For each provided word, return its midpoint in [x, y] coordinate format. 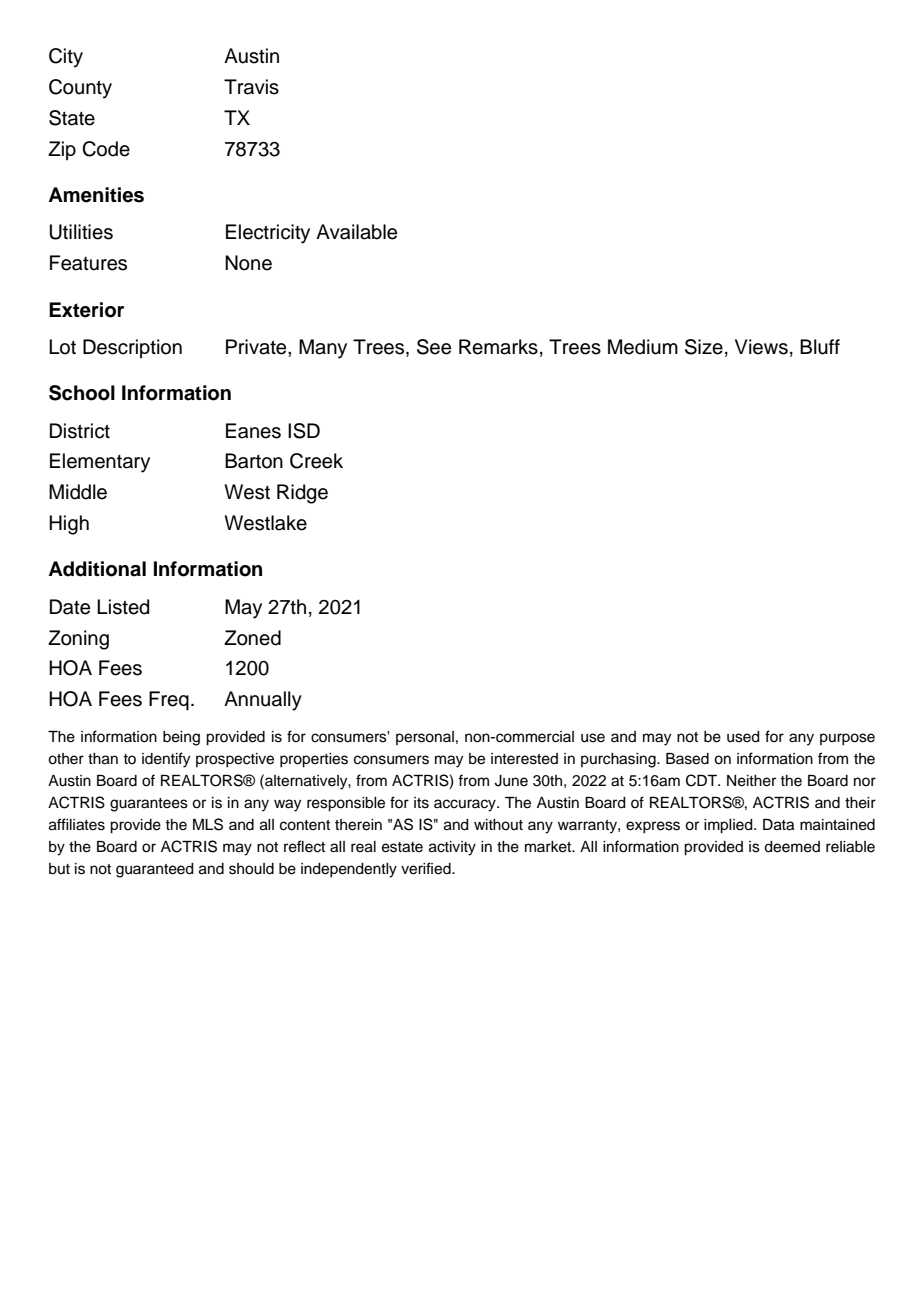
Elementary [100, 463]
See [434, 347]
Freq [169, 701]
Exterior [86, 310]
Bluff [820, 347]
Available [356, 232]
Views [761, 347]
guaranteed [155, 870]
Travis [251, 87]
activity [452, 848]
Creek [316, 461]
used [743, 737]
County [80, 89]
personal [425, 738]
